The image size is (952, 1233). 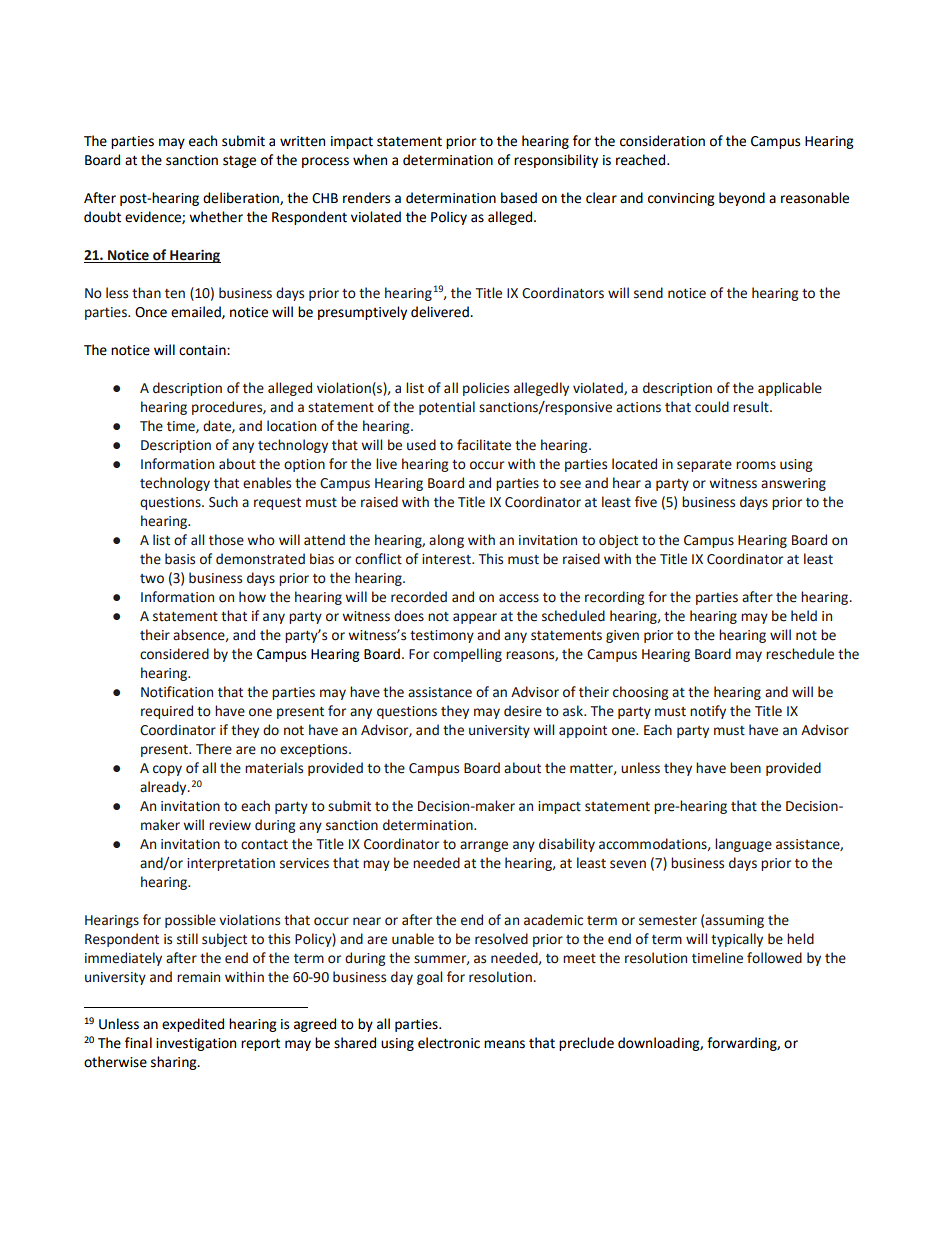 What do you see at coordinates (484, 445) in the screenshot?
I see `facilitate` at bounding box center [484, 445].
